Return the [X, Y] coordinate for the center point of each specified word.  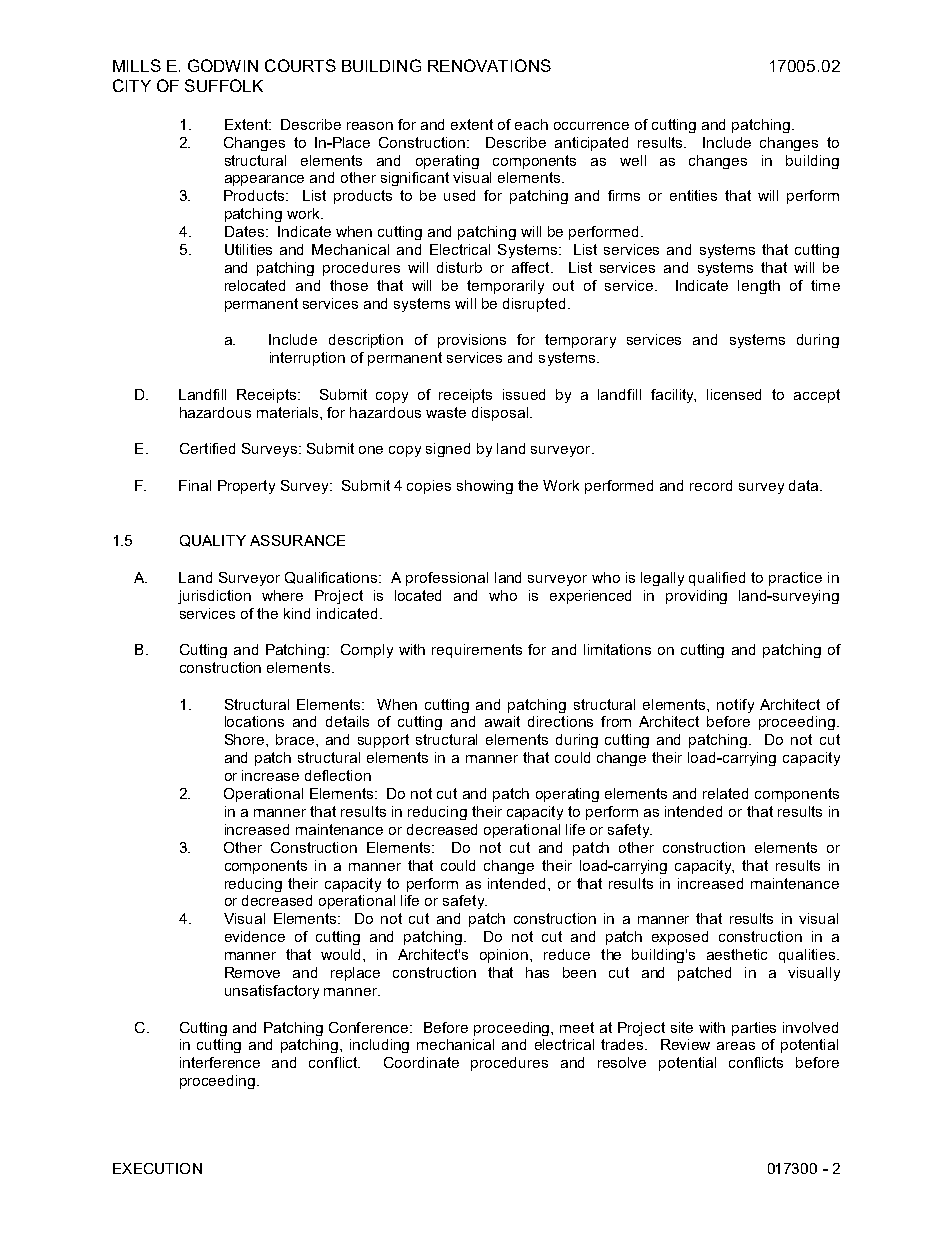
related [725, 793]
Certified [207, 448]
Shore [246, 739]
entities [693, 195]
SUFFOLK [224, 85]
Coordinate [421, 1062]
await [502, 721]
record [711, 485]
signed [448, 450]
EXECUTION [157, 1168]
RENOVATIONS [489, 65]
